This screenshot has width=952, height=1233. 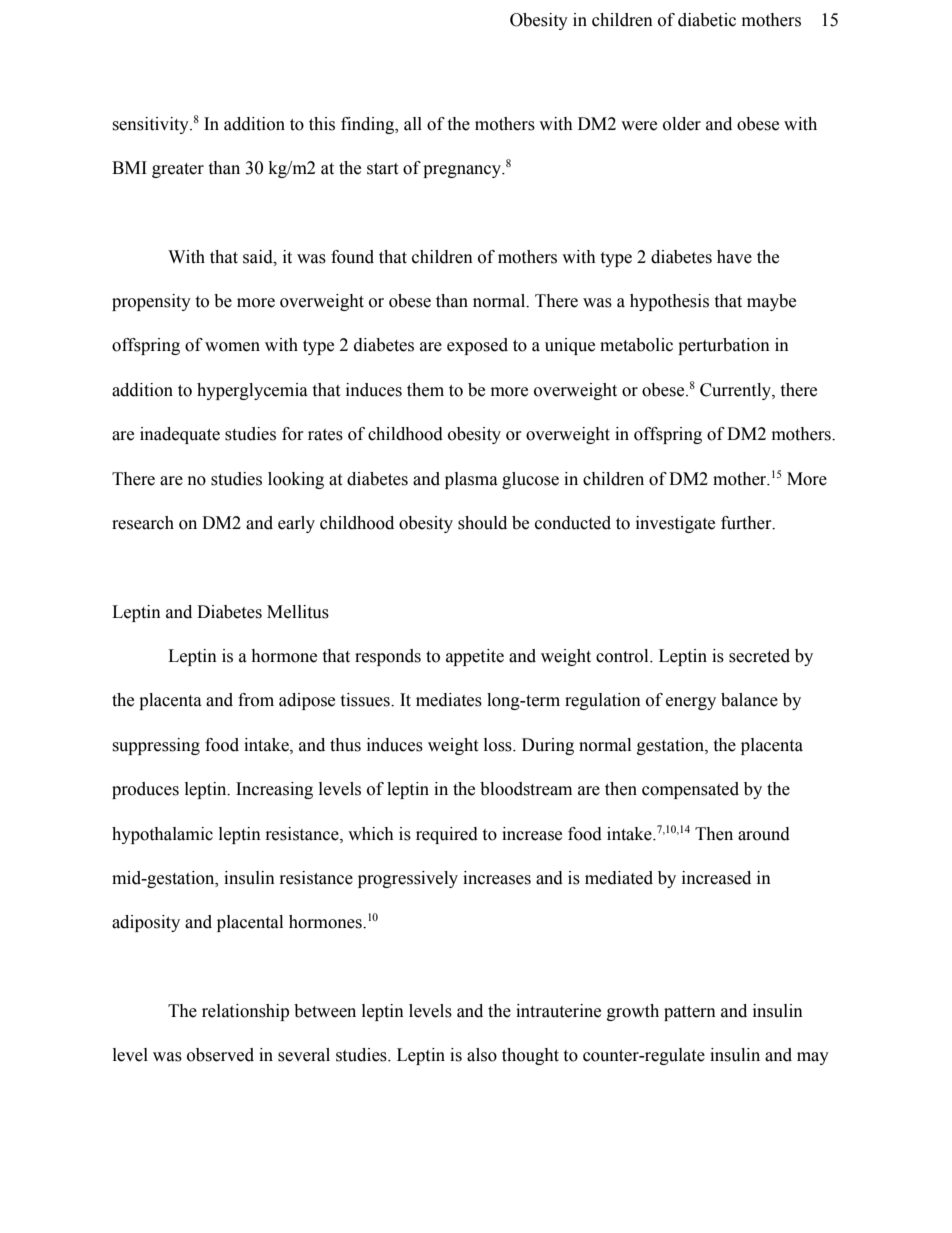 What do you see at coordinates (675, 524) in the screenshot?
I see `investigate` at bounding box center [675, 524].
